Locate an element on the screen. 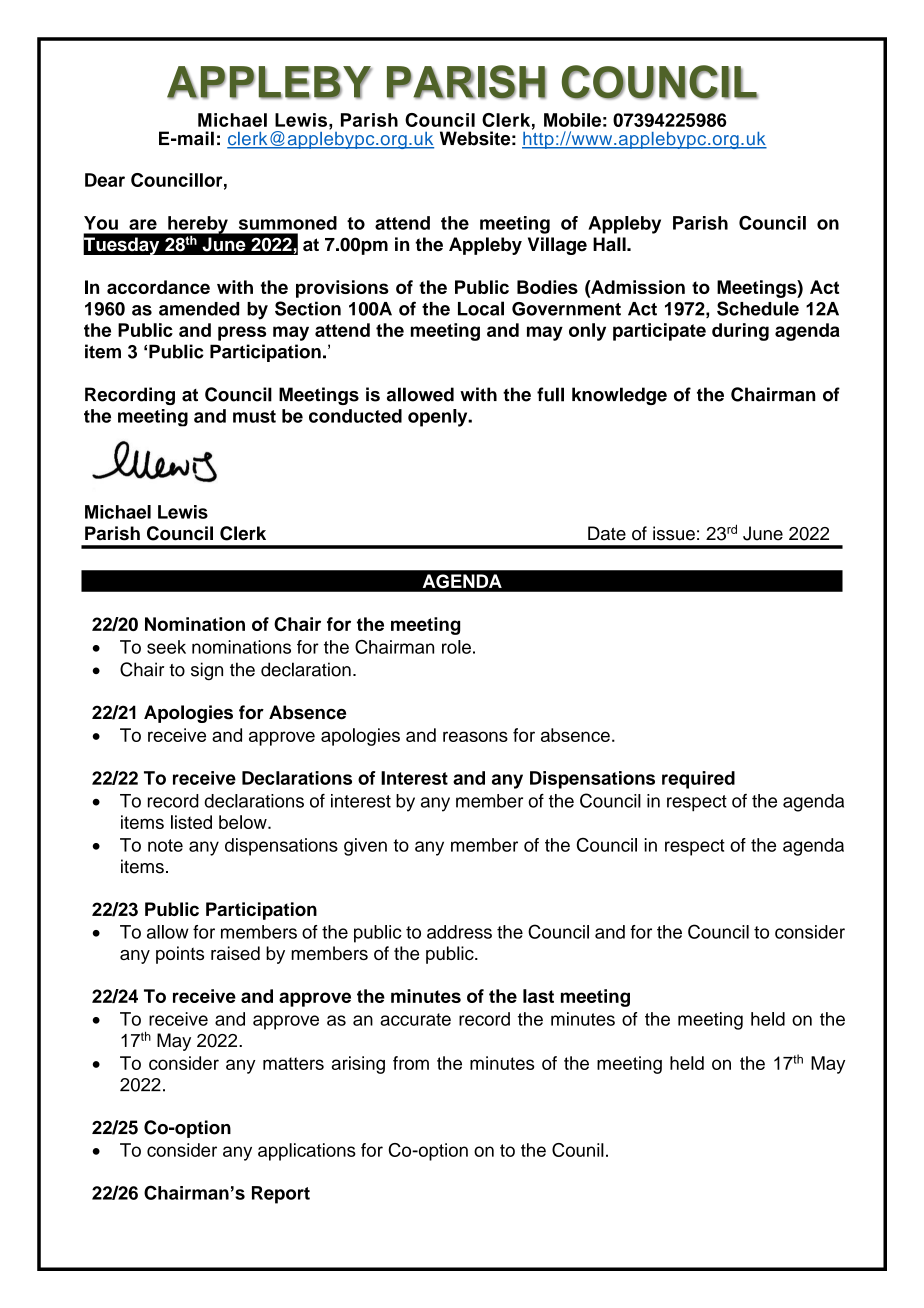 This screenshot has width=924, height=1308. role is located at coordinates (456, 647).
